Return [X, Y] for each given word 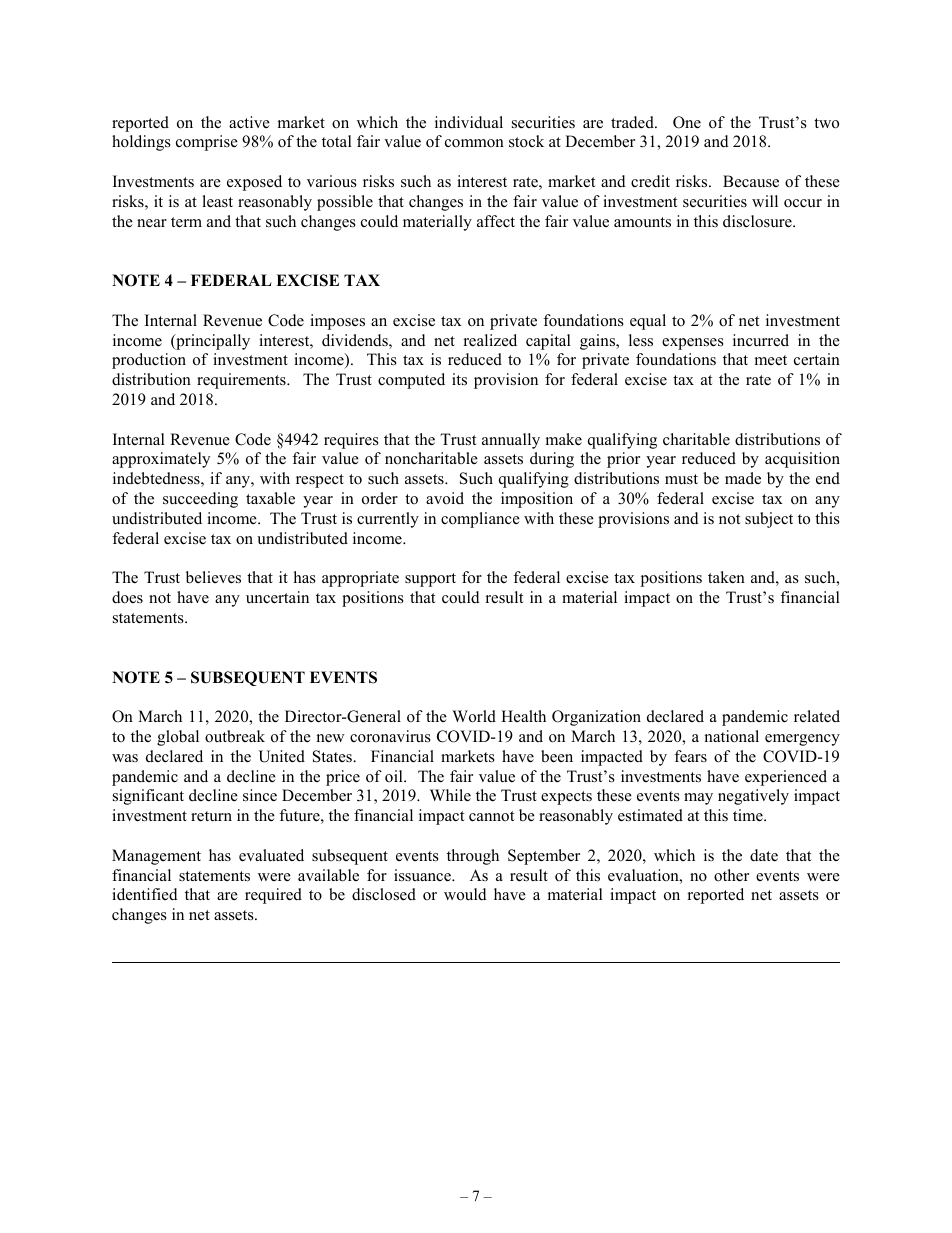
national [732, 736]
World [474, 716]
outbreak [235, 736]
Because [751, 181]
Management [156, 857]
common [474, 143]
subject [769, 520]
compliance [480, 520]
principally [212, 342]
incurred [761, 340]
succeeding [200, 500]
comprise [207, 143]
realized [490, 340]
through [473, 857]
